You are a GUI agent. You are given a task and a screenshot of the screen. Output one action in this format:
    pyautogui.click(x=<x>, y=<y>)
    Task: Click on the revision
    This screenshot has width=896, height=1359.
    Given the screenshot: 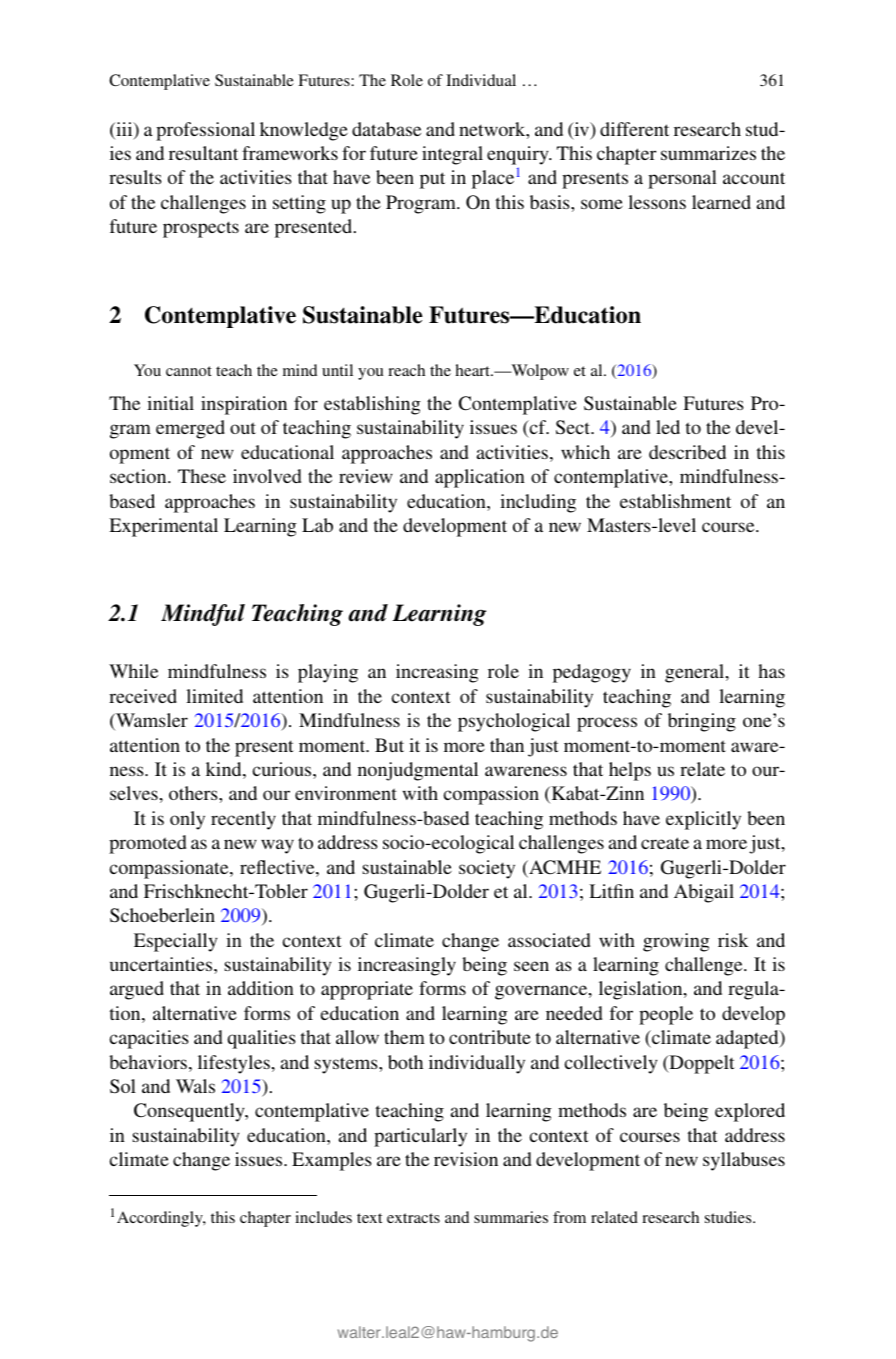 What is the action you would take?
    pyautogui.click(x=466, y=1159)
